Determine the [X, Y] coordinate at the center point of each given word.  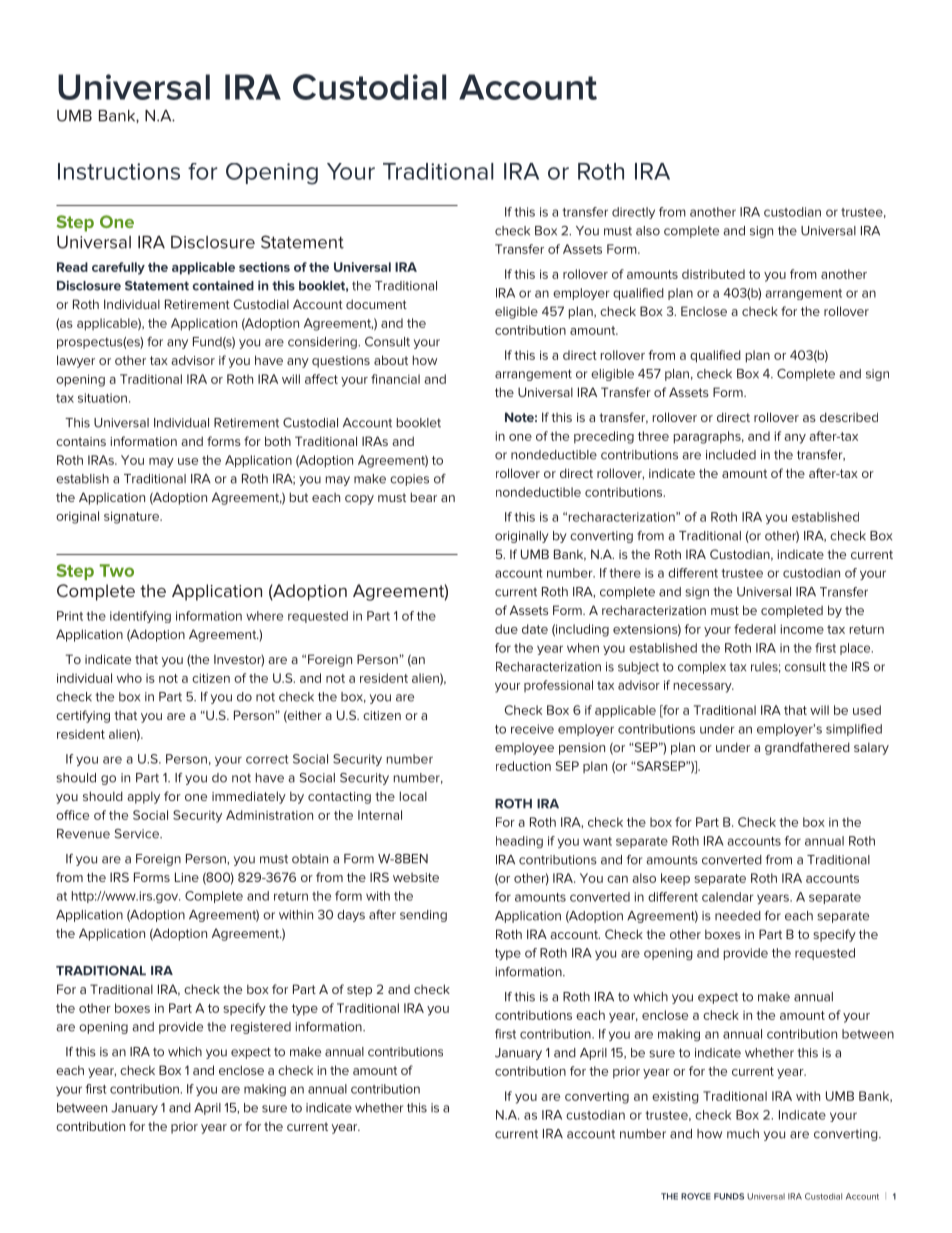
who [129, 678]
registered [261, 1028]
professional [558, 686]
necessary [703, 688]
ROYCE [696, 1196]
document [376, 304]
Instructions [119, 171]
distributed [713, 274]
